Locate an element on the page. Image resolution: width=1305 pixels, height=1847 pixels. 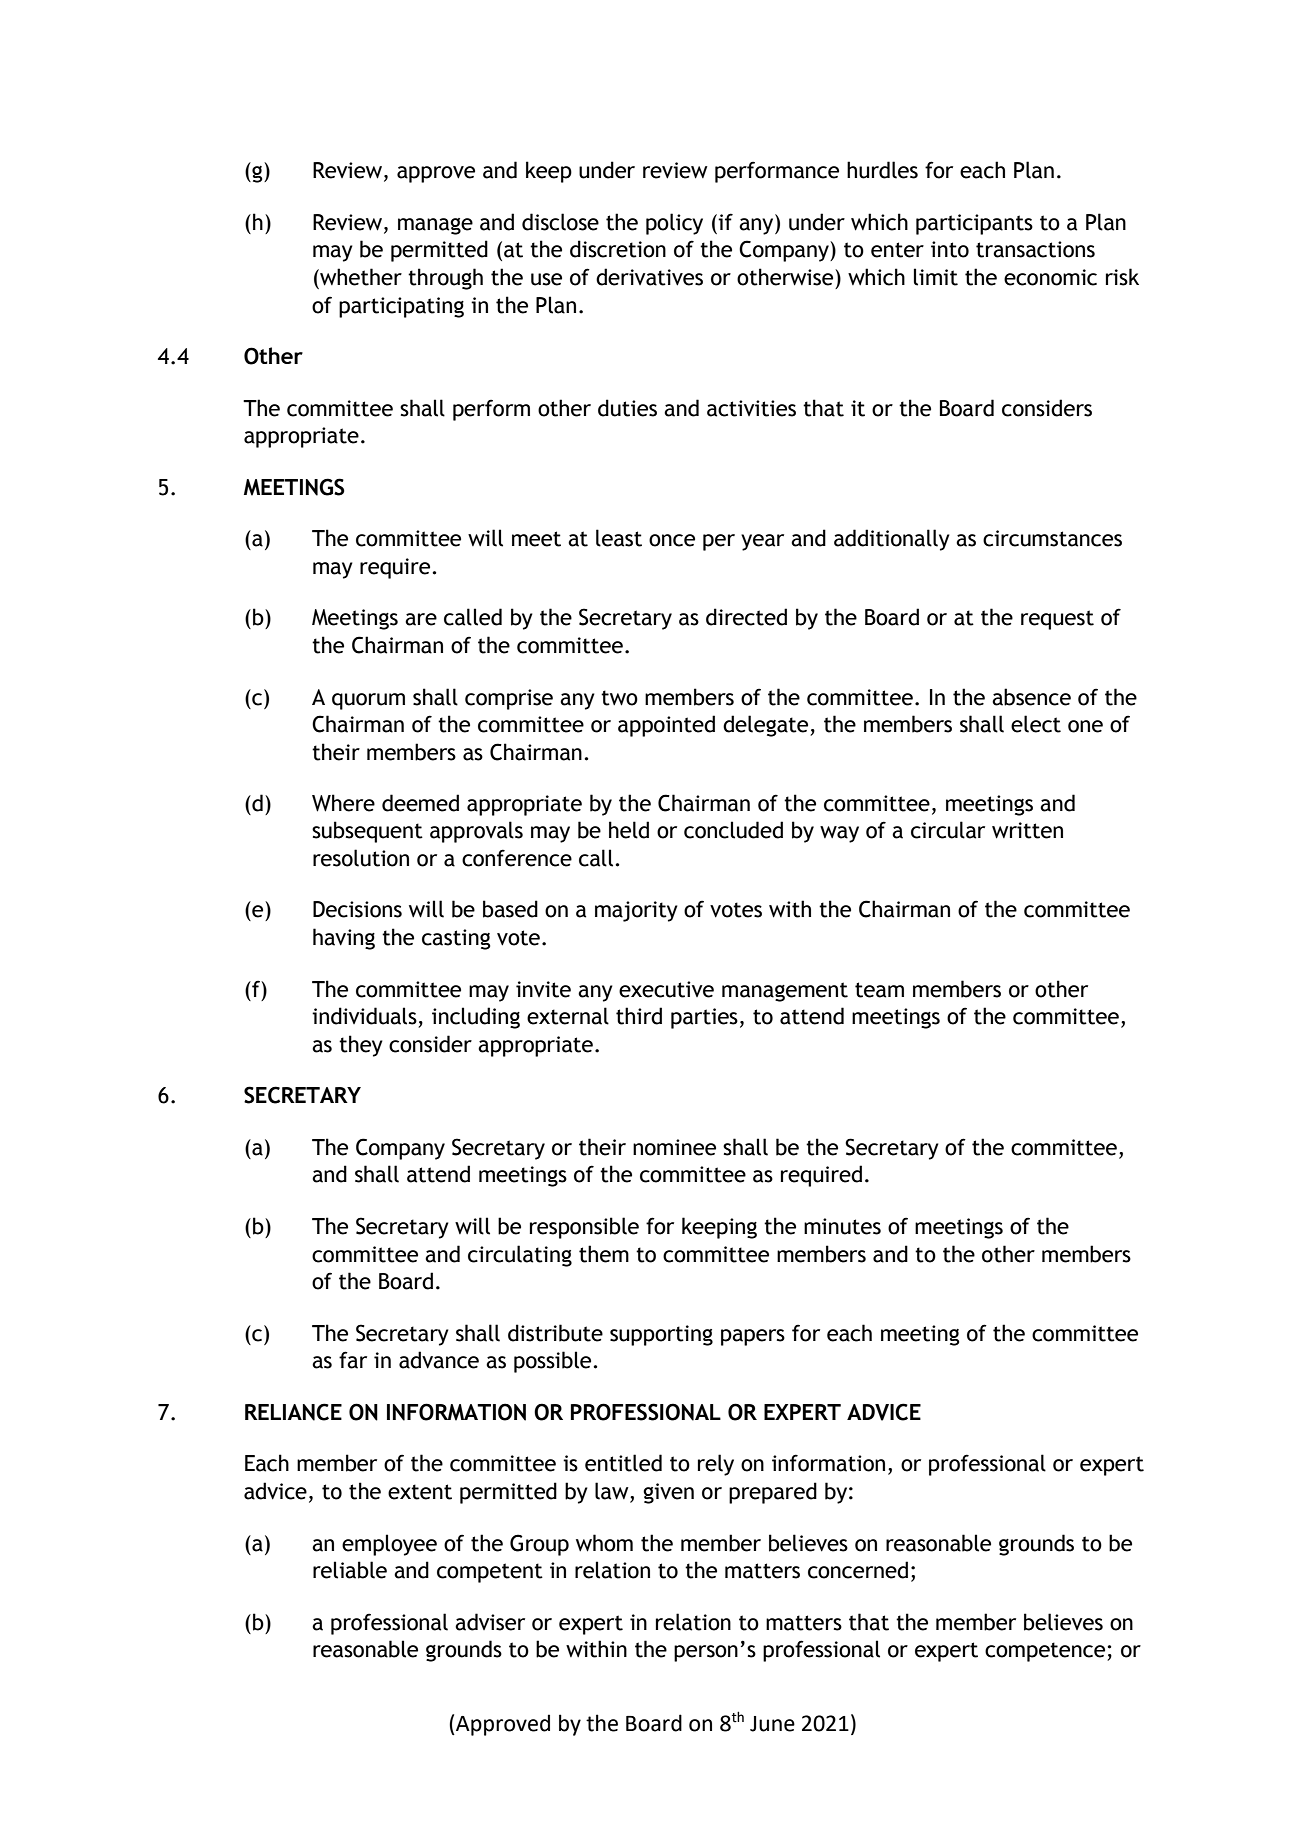
adviser is located at coordinates (490, 1622).
